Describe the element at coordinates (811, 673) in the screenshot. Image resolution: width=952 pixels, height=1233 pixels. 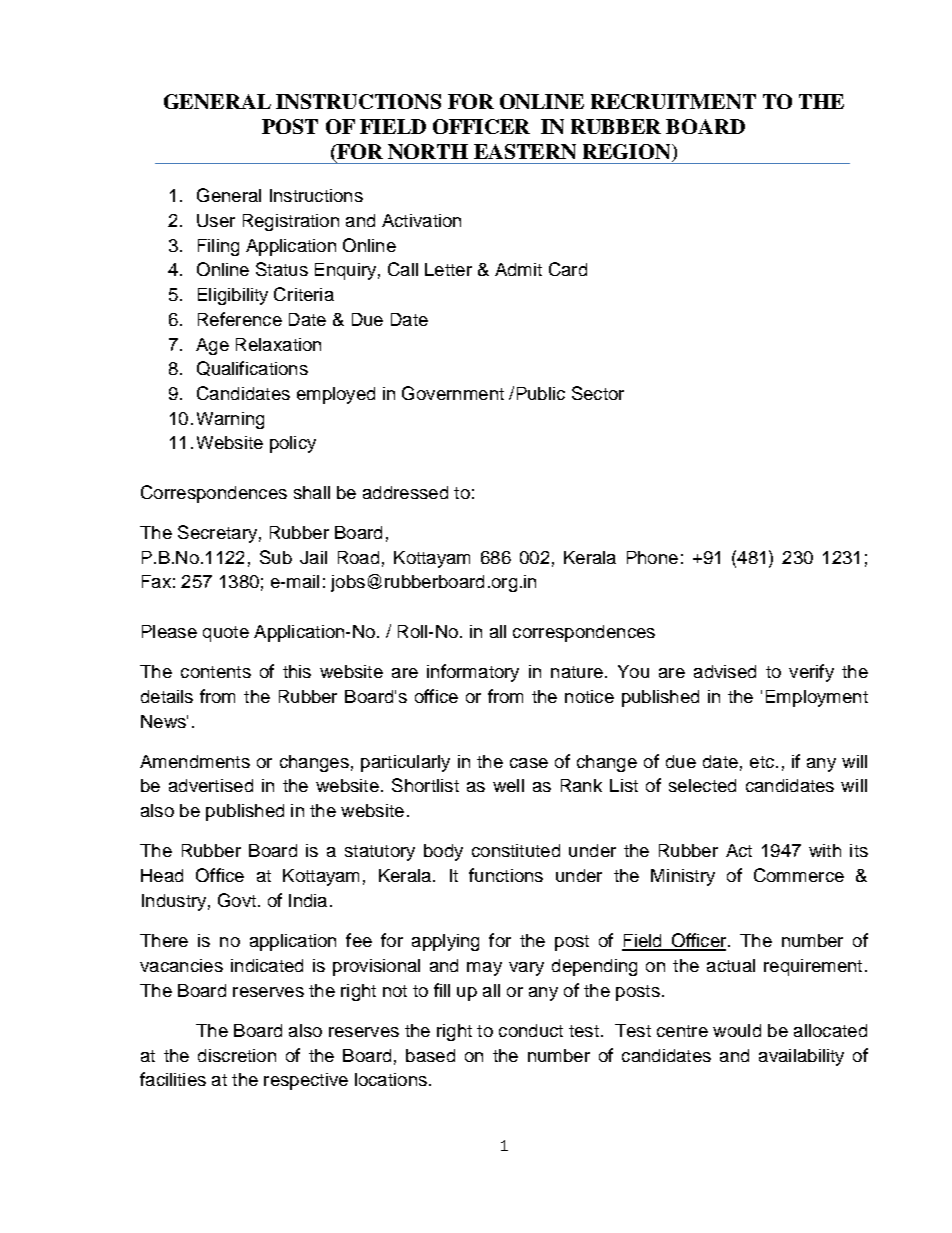
I see `verify` at that location.
